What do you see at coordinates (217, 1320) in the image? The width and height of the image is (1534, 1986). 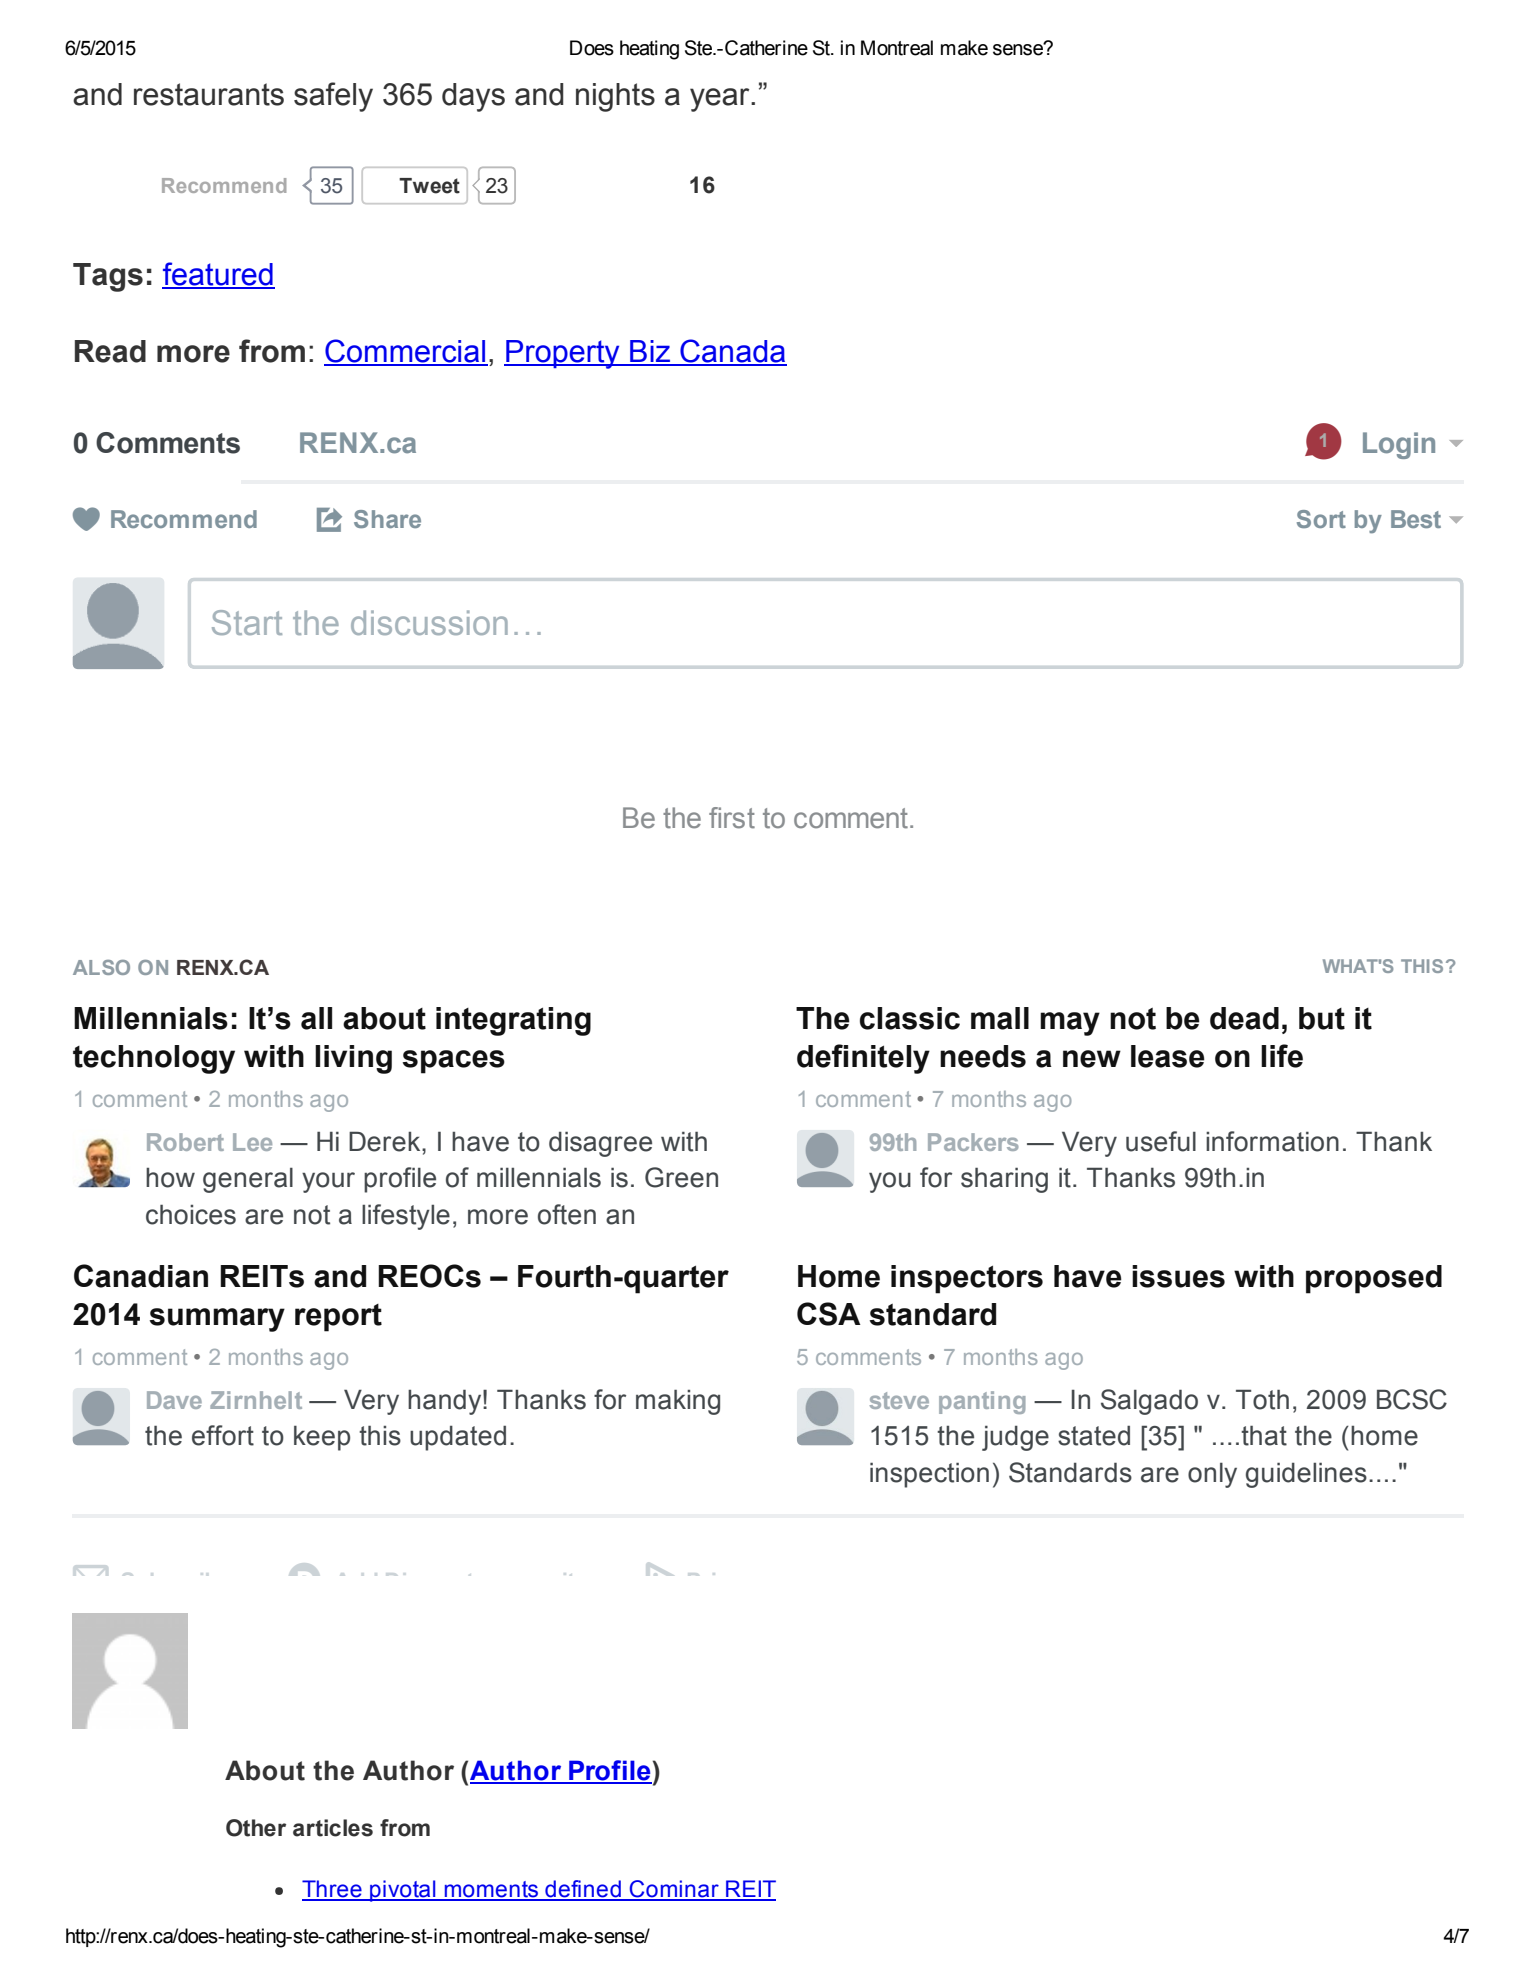 I see `summary` at bounding box center [217, 1320].
